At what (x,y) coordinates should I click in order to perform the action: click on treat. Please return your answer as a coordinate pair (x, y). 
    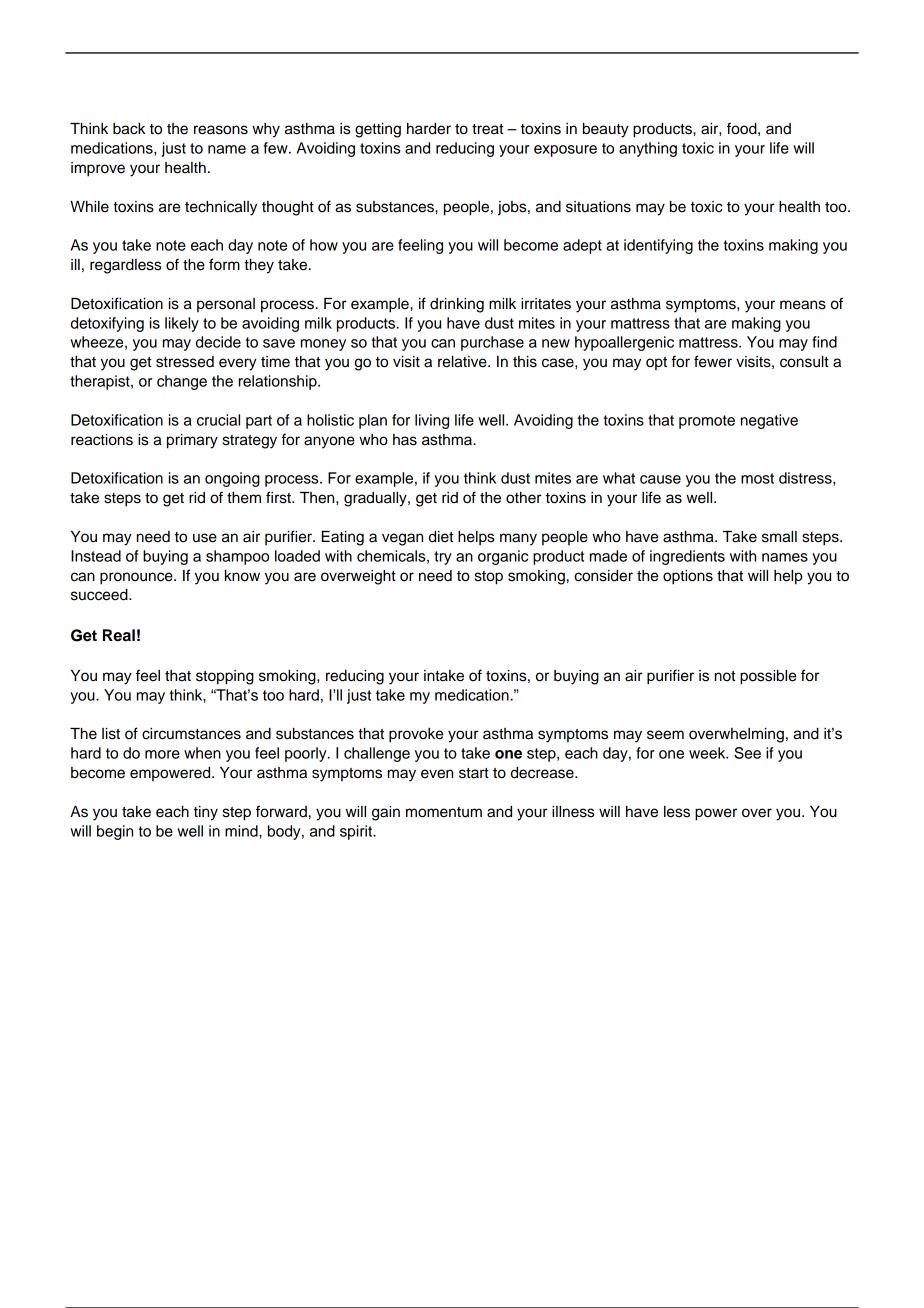
    Looking at the image, I should click on (487, 129).
